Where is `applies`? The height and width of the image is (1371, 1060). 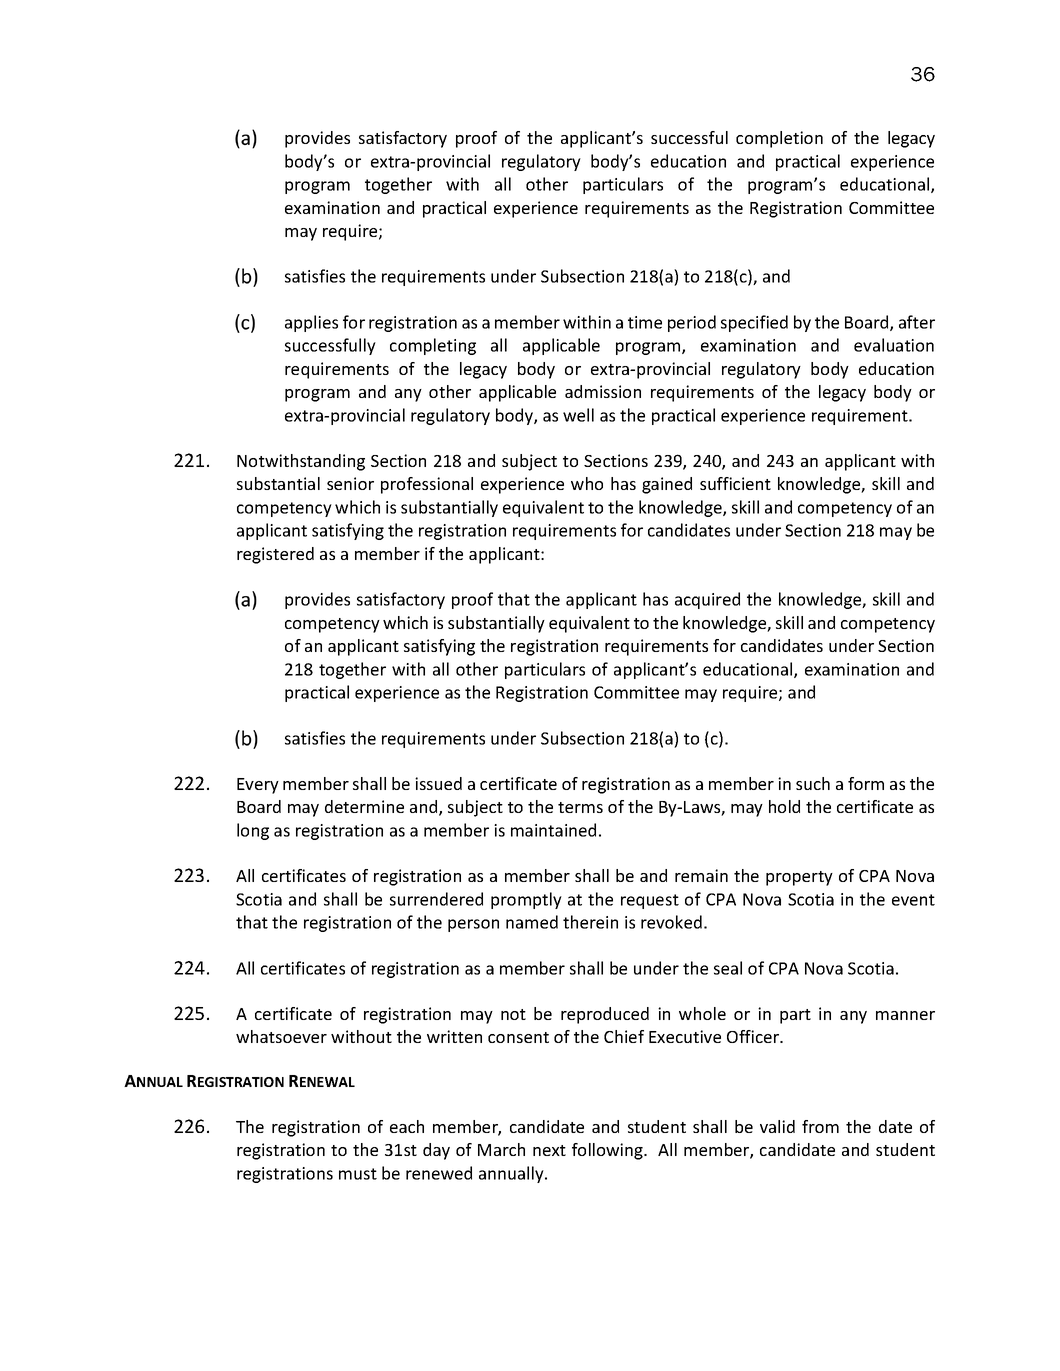
applies is located at coordinates (311, 323).
